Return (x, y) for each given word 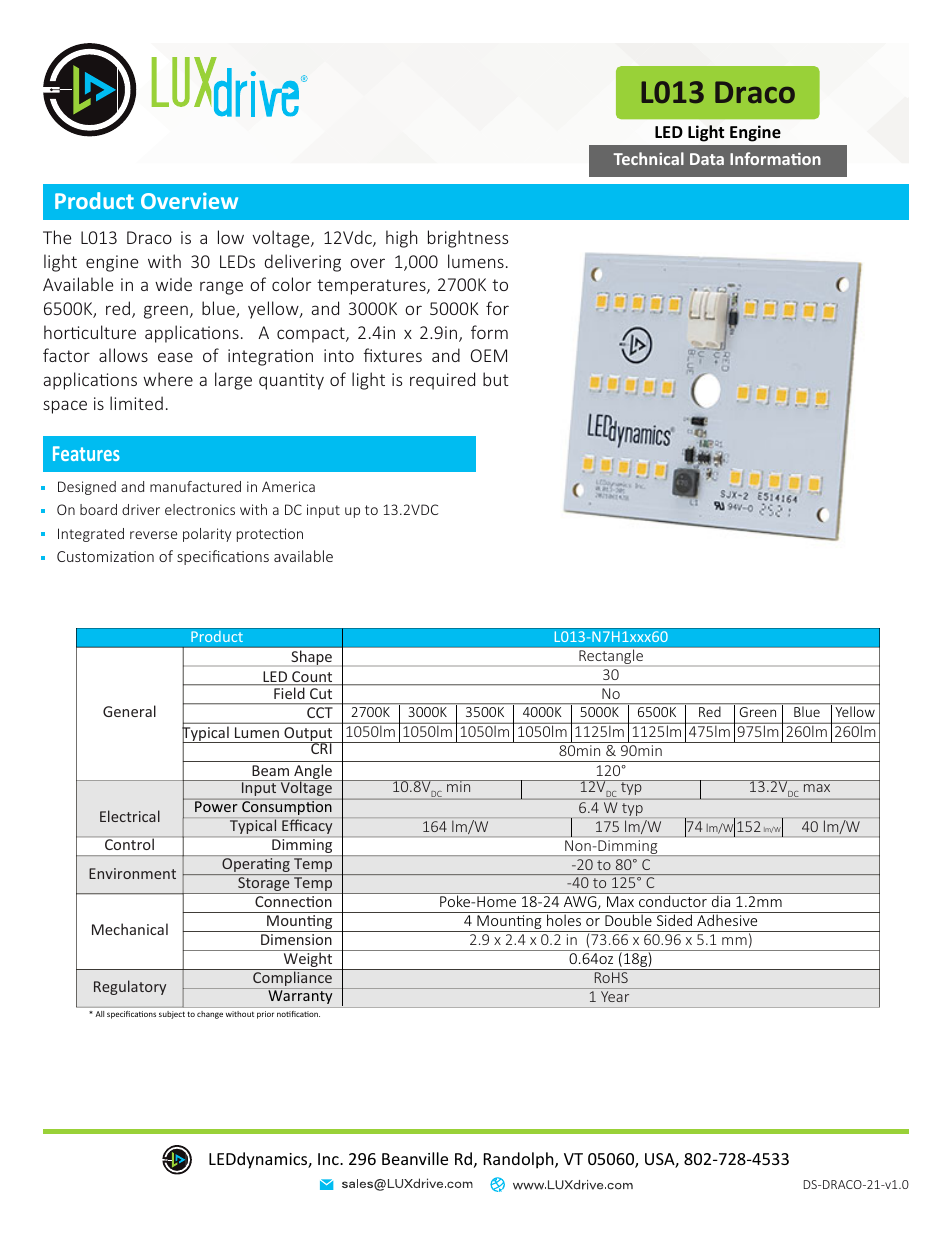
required (442, 381)
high (401, 239)
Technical (648, 158)
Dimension (296, 939)
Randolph (520, 1160)
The (57, 237)
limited (136, 403)
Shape (311, 658)
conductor (673, 901)
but (496, 379)
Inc (329, 1159)
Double (628, 920)
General (129, 711)
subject (172, 1015)
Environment (132, 873)
